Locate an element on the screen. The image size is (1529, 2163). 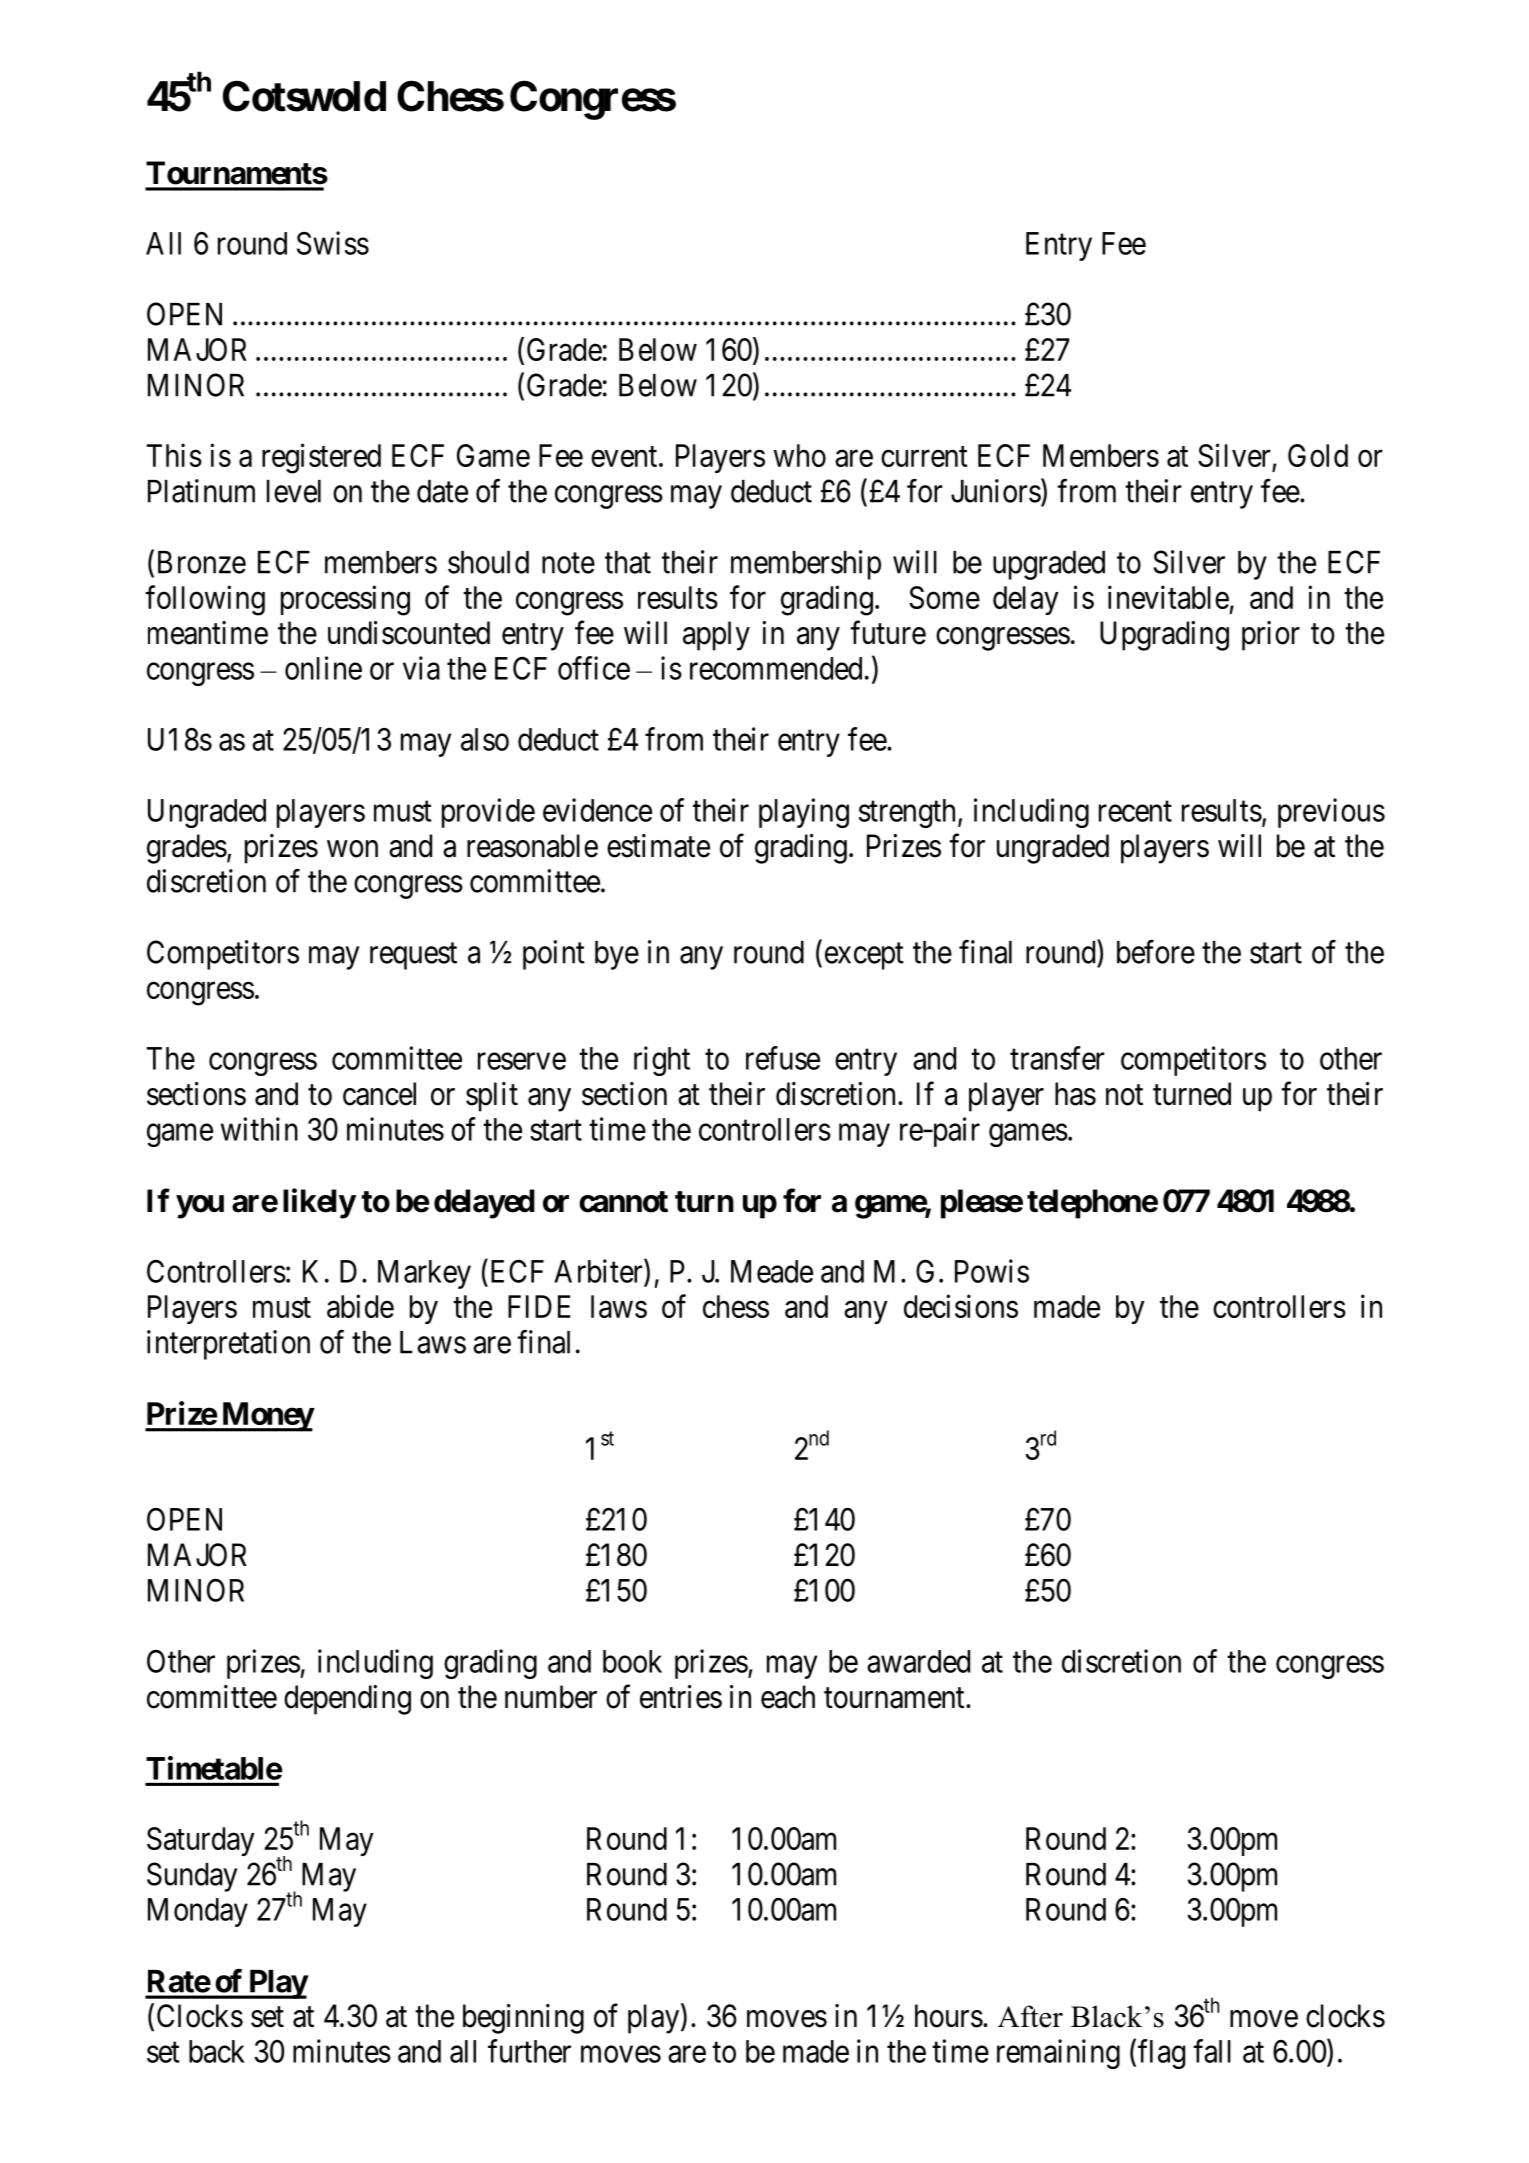
awarded is located at coordinates (918, 1661).
